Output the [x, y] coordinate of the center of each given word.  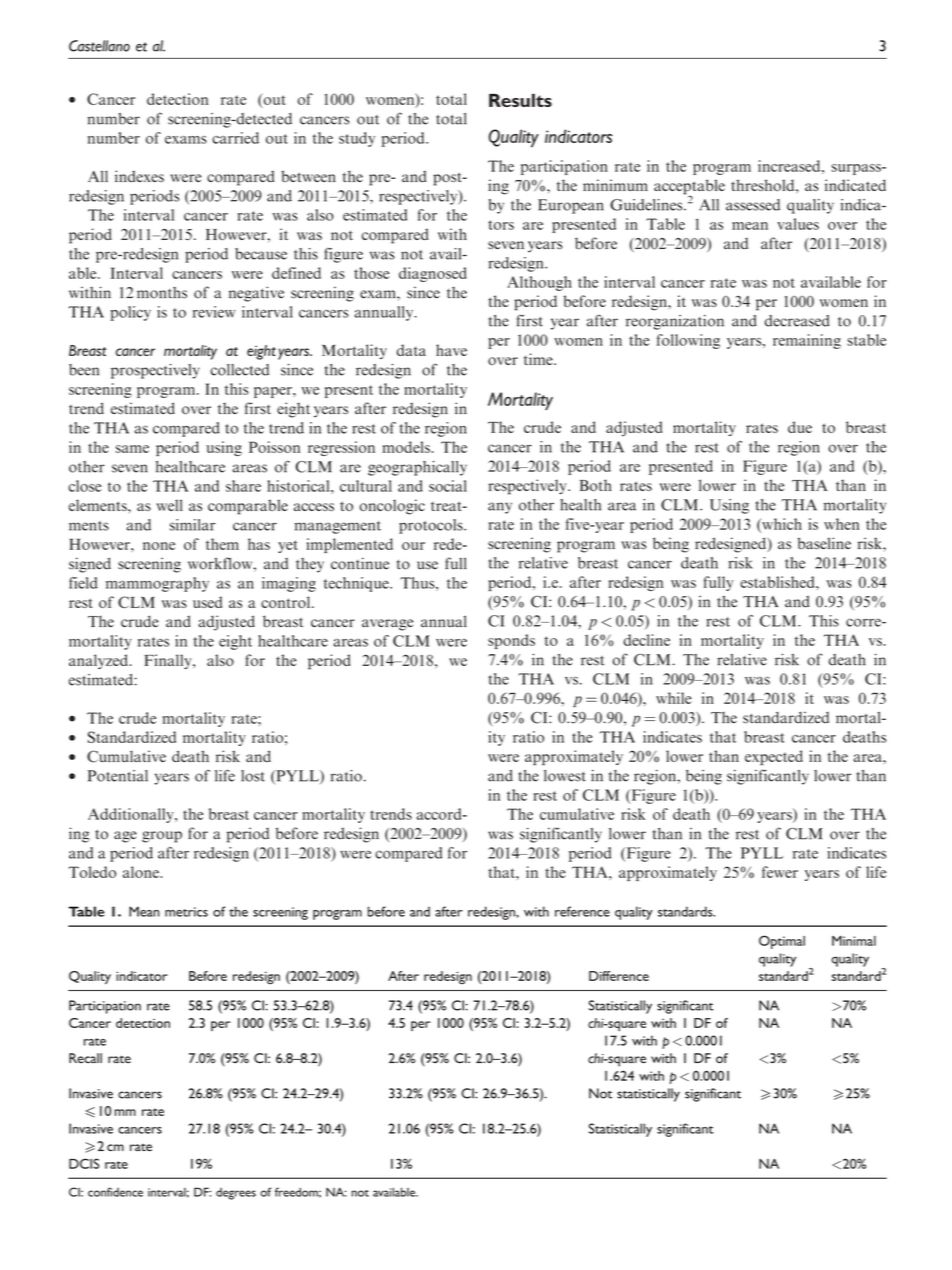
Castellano [99, 46]
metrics [186, 912]
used [207, 602]
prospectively [155, 371]
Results [520, 100]
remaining [807, 341]
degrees [236, 1194]
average [387, 625]
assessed [753, 205]
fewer [780, 872]
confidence [115, 1192]
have [451, 350]
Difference [619, 976]
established [778, 582]
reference [582, 911]
